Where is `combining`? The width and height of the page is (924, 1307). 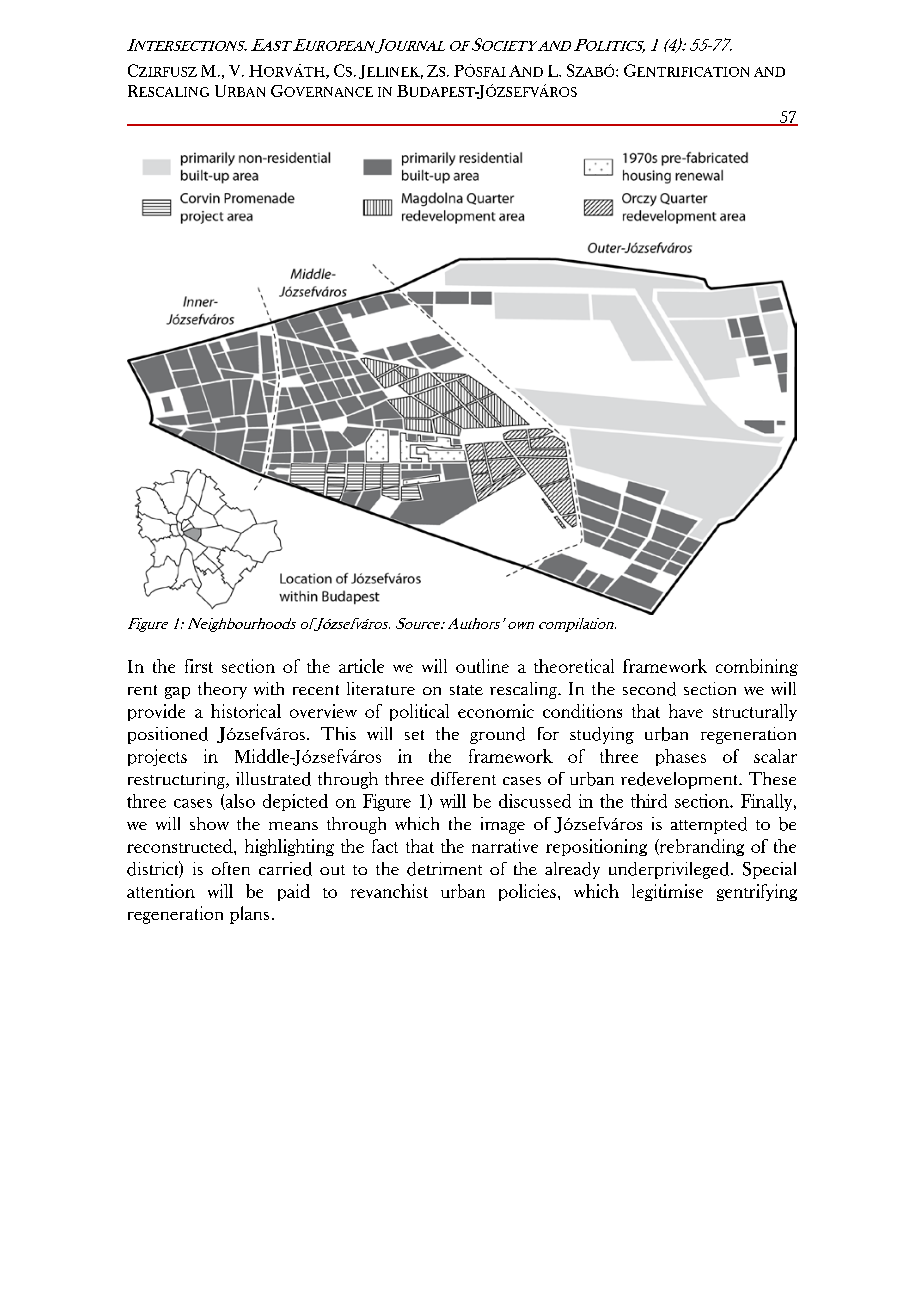
combining is located at coordinates (757, 667).
